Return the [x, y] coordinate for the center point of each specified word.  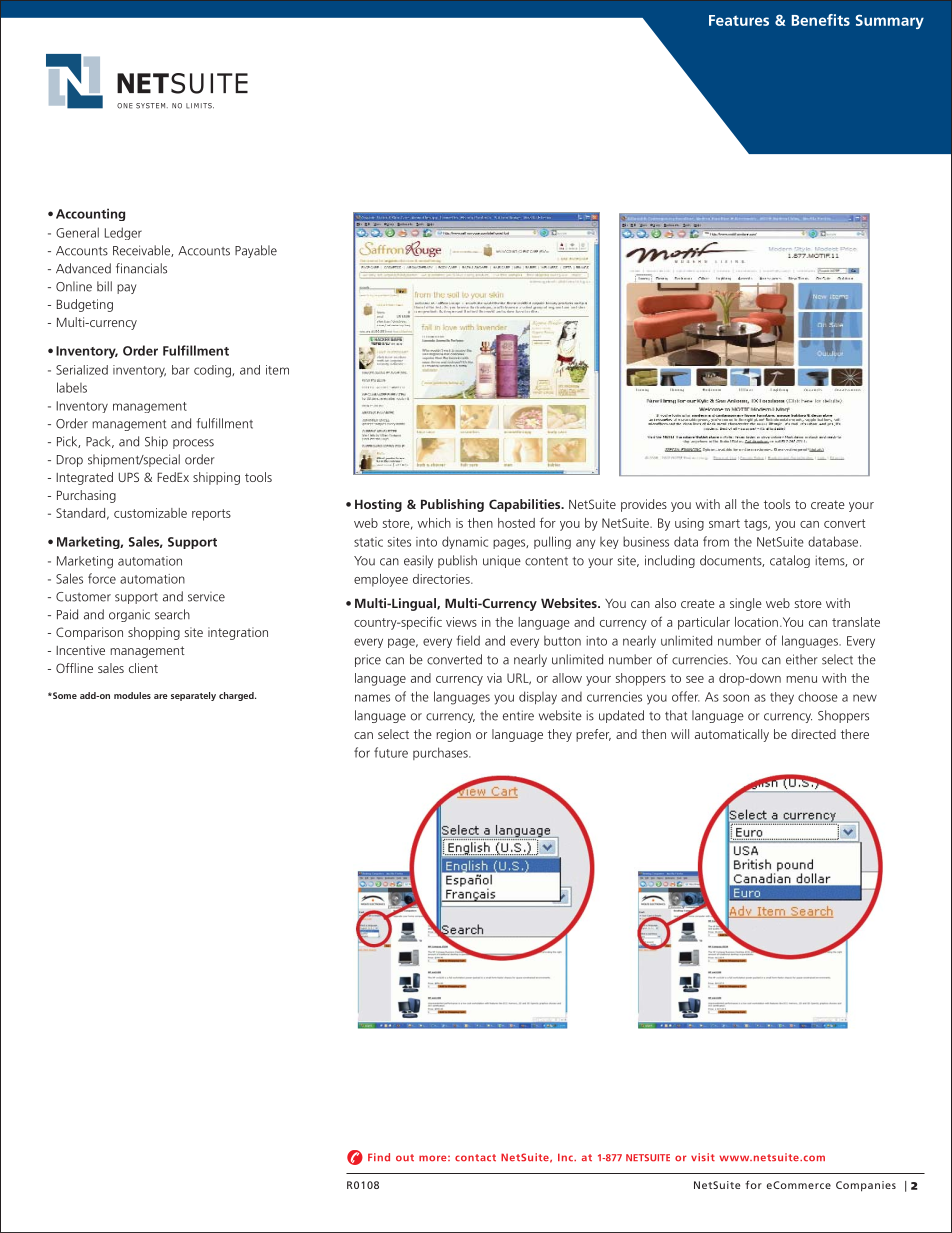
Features [739, 20]
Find [379, 1157]
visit [703, 1157]
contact [475, 1158]
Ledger [123, 233]
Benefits [821, 20]
